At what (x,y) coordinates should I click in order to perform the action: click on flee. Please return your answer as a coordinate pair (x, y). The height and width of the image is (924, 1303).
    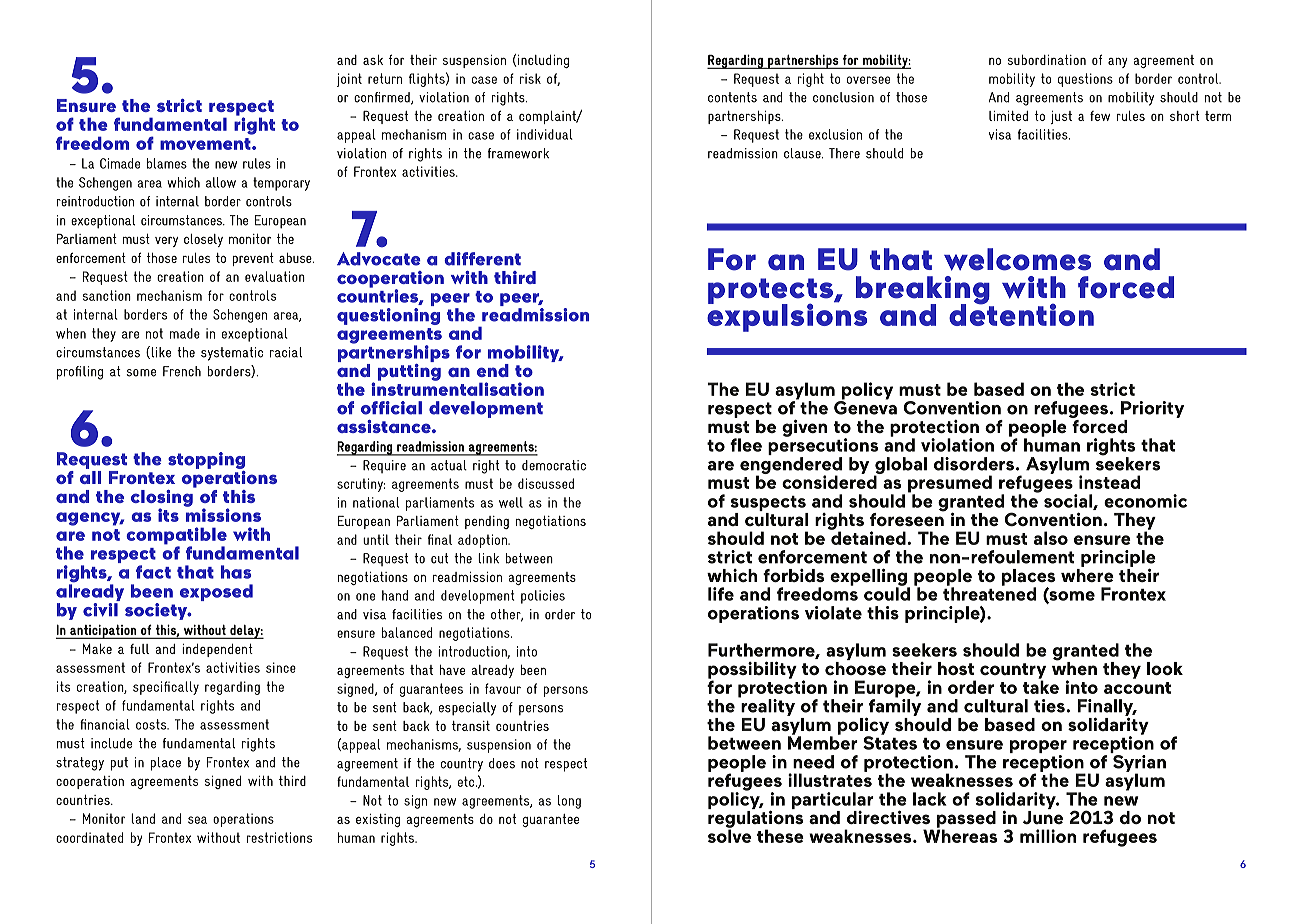
    Looking at the image, I should click on (746, 445).
